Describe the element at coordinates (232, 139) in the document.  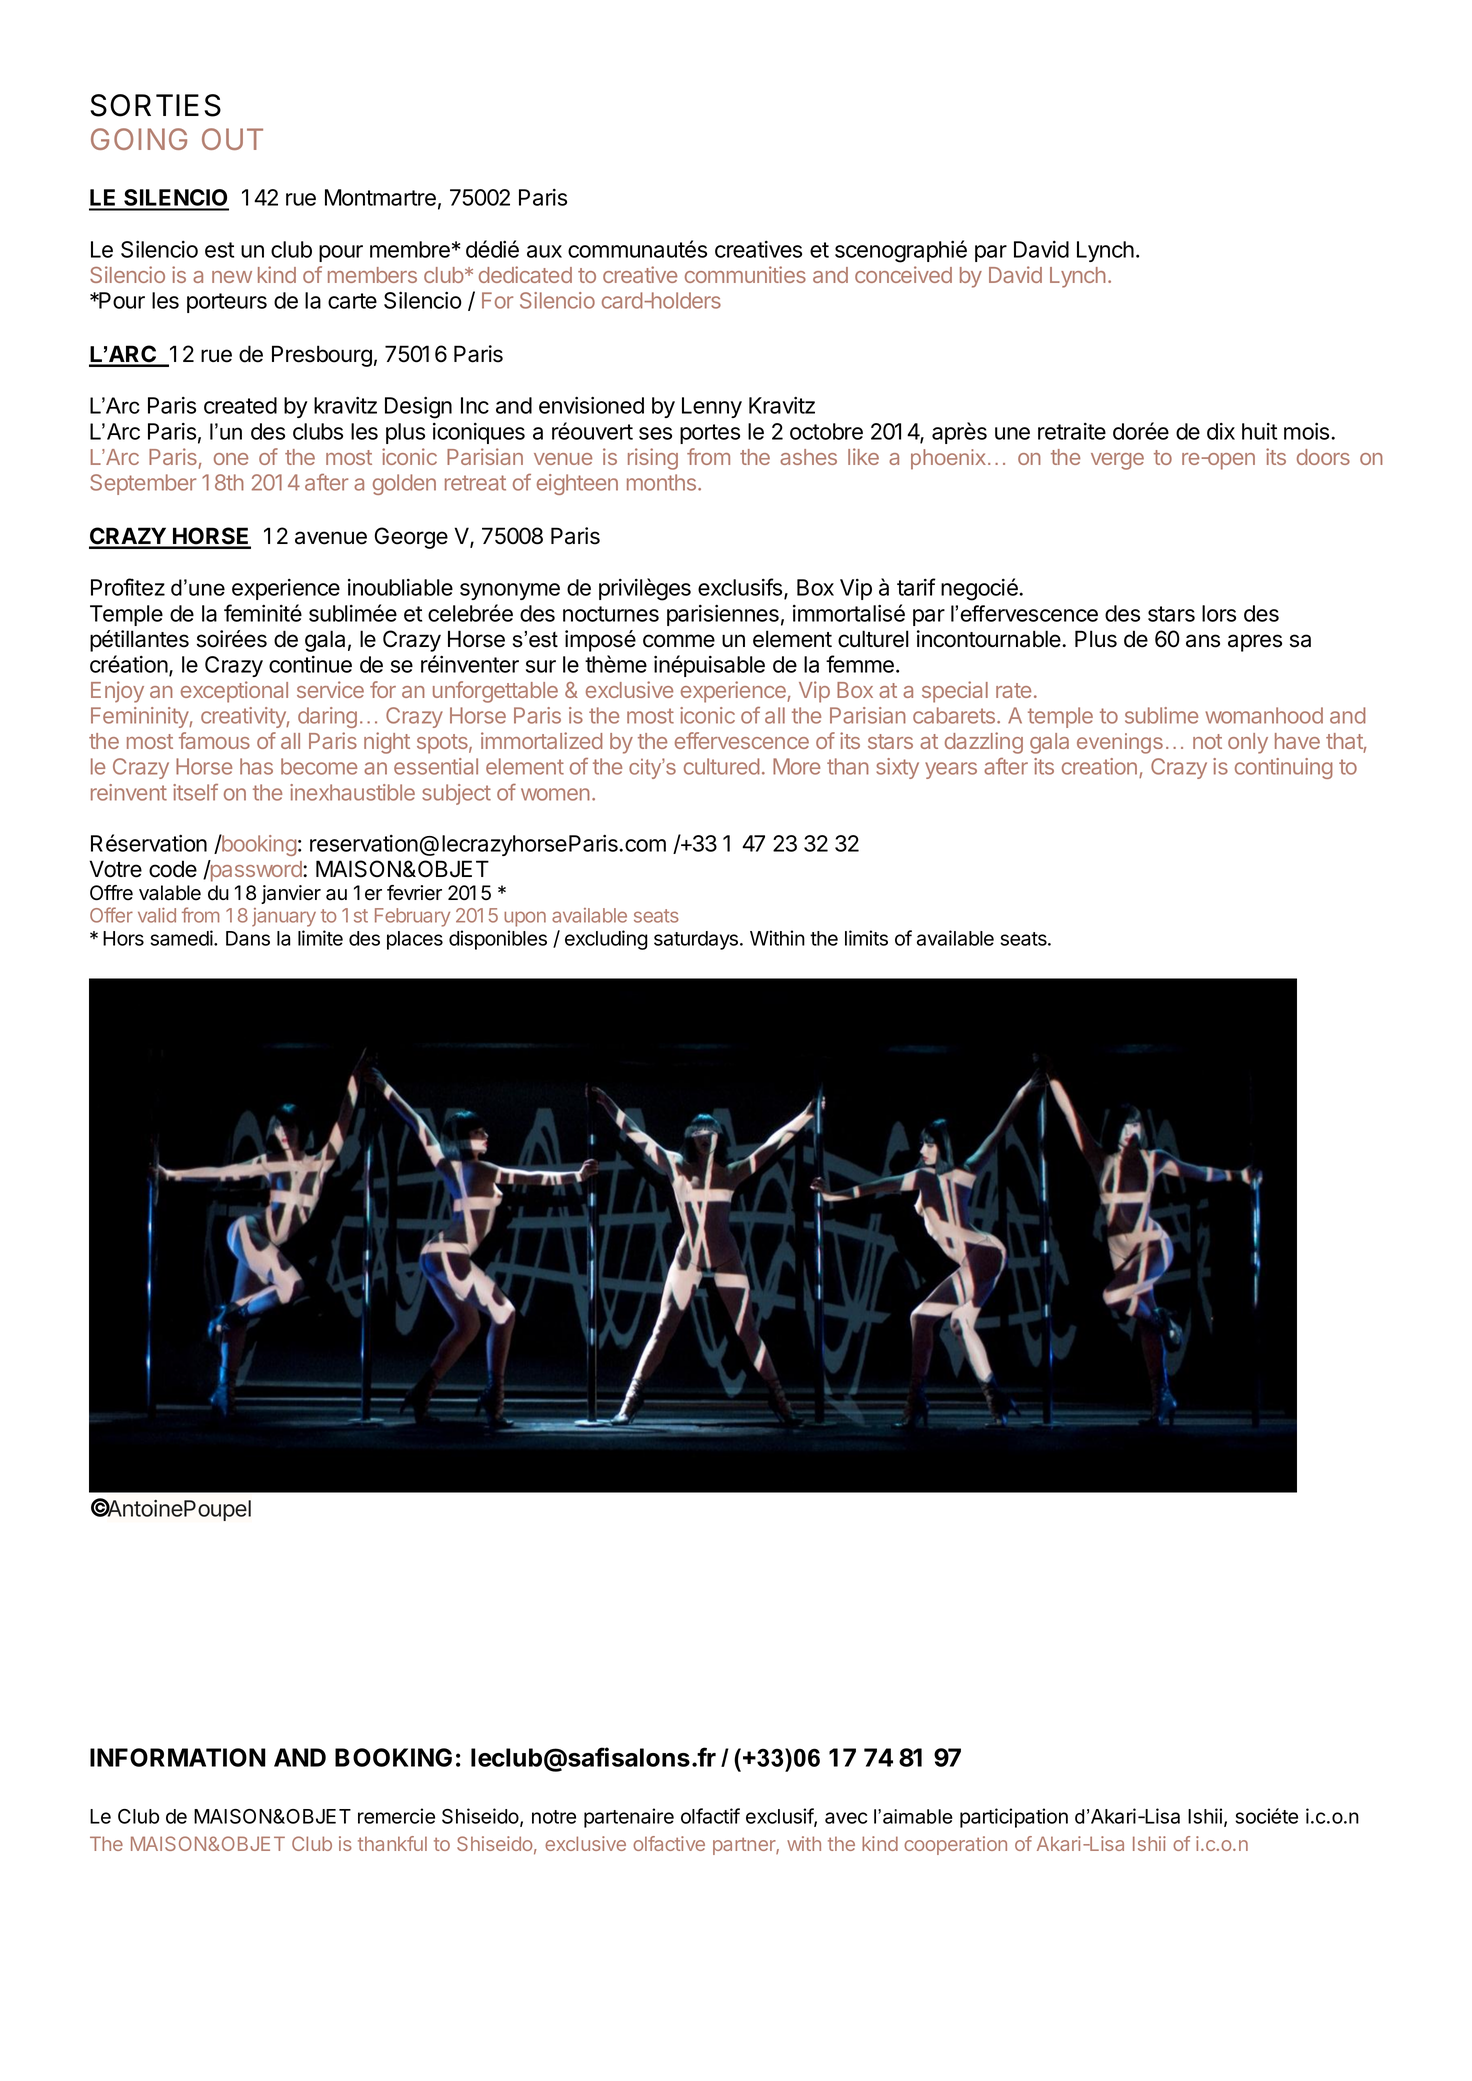
I see `OUT` at that location.
